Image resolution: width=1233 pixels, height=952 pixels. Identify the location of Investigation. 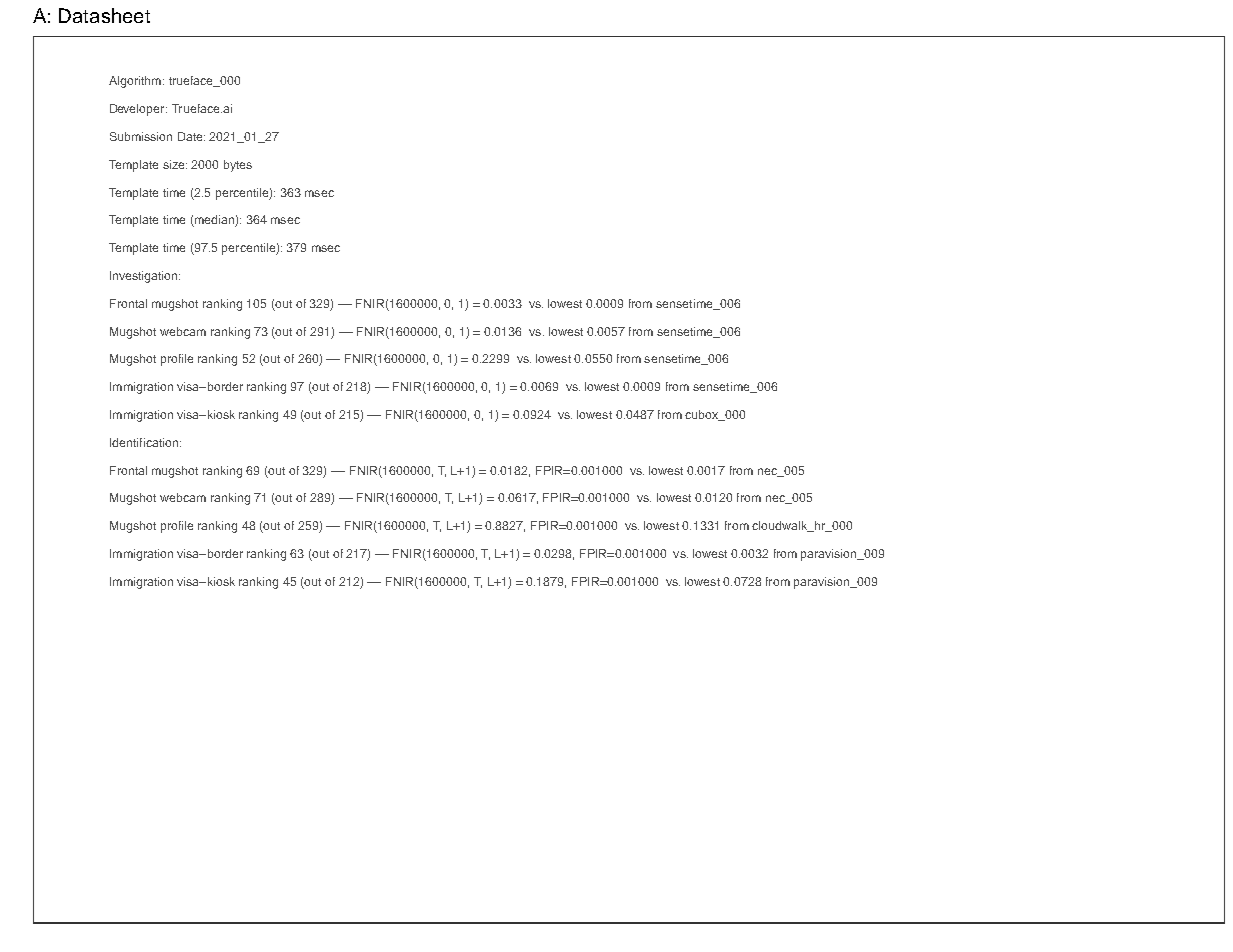
(145, 277).
